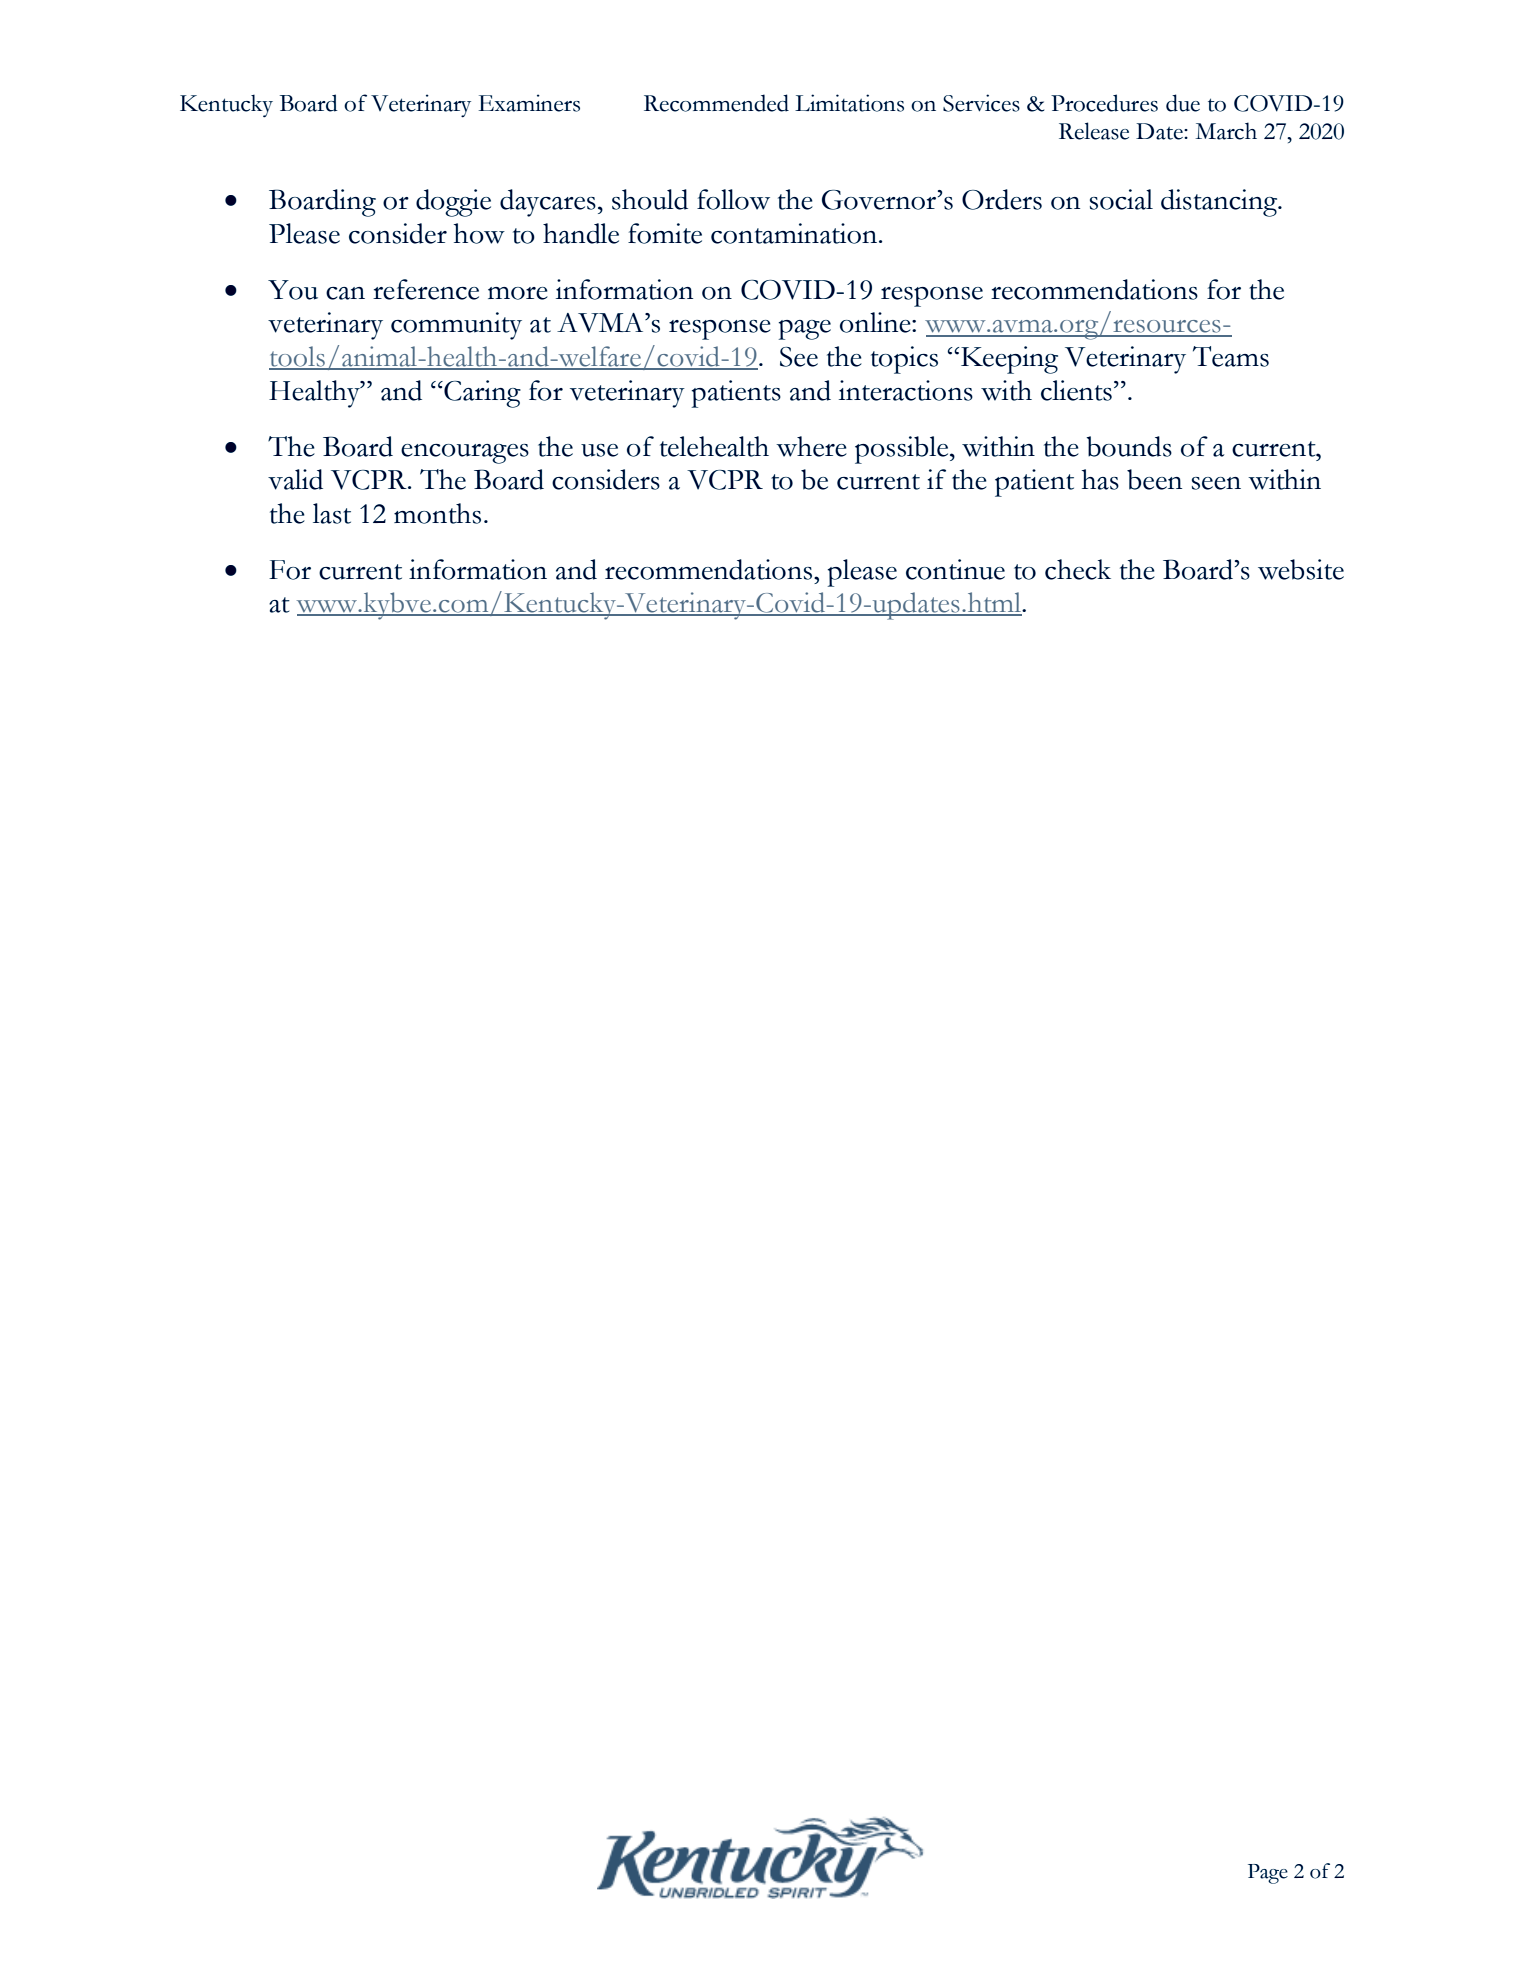  What do you see at coordinates (529, 103) in the screenshot?
I see `Examiners` at bounding box center [529, 103].
